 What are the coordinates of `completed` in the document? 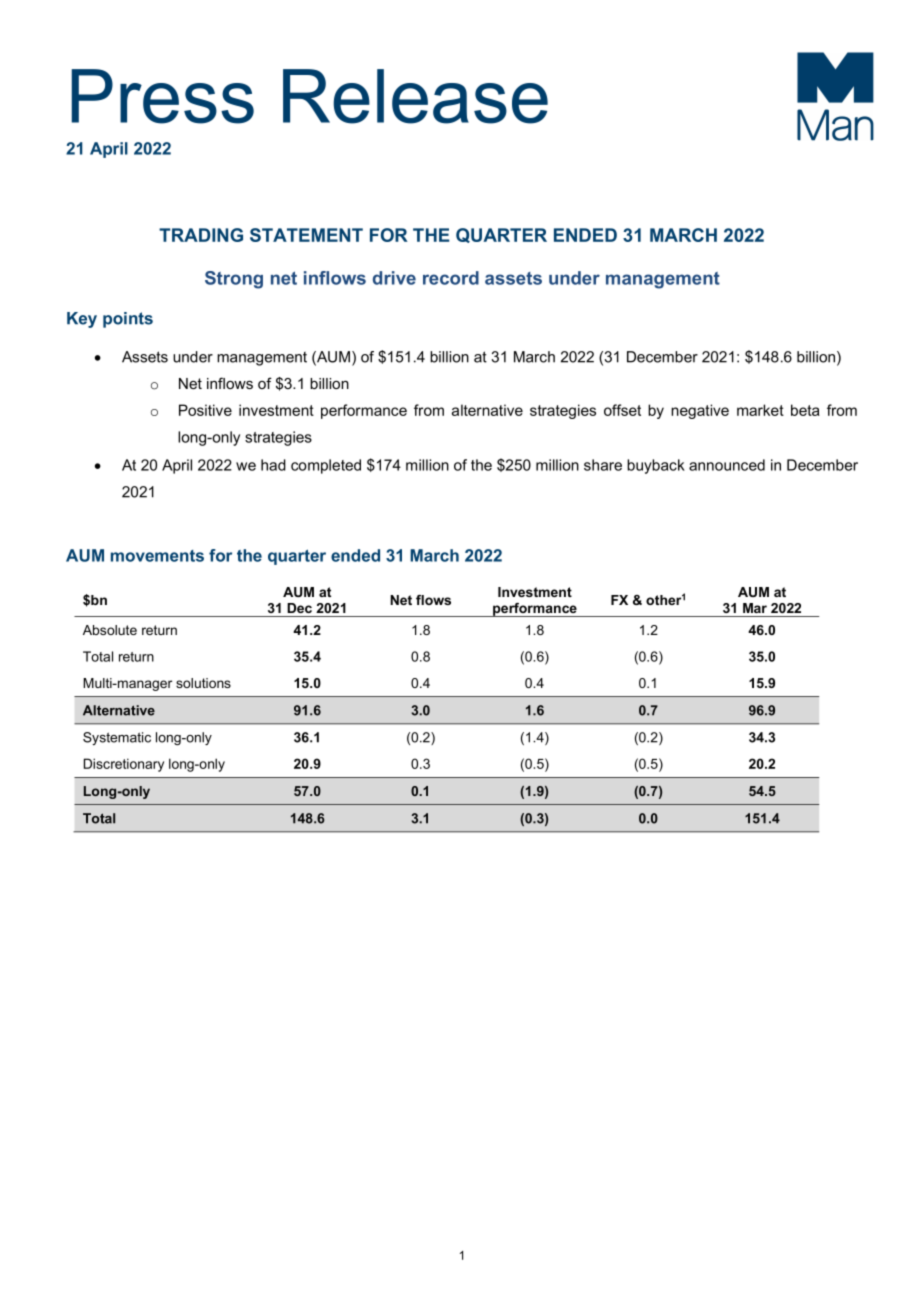 It's located at (326, 466).
